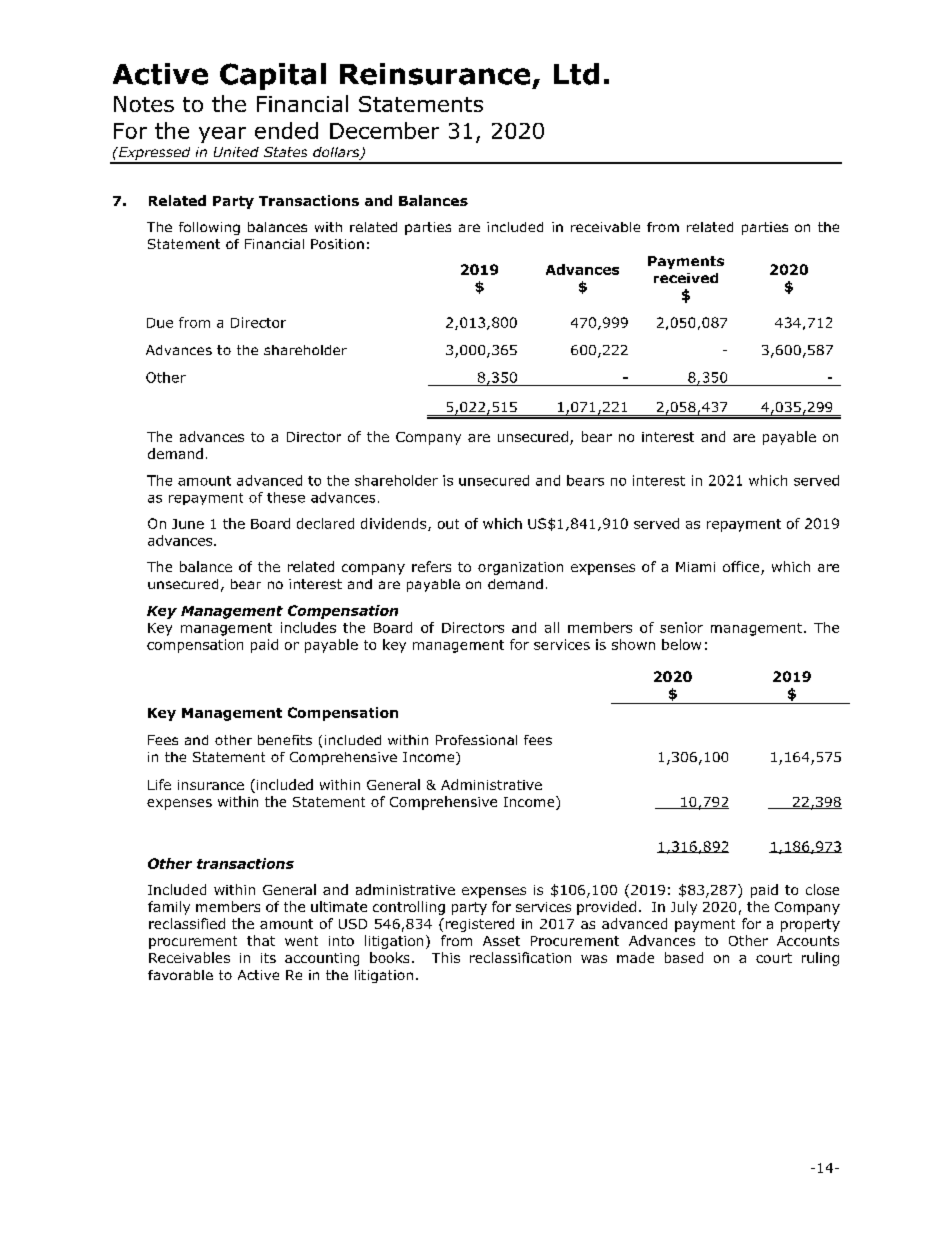 The image size is (952, 1233). What do you see at coordinates (686, 278) in the screenshot?
I see `received` at bounding box center [686, 278].
